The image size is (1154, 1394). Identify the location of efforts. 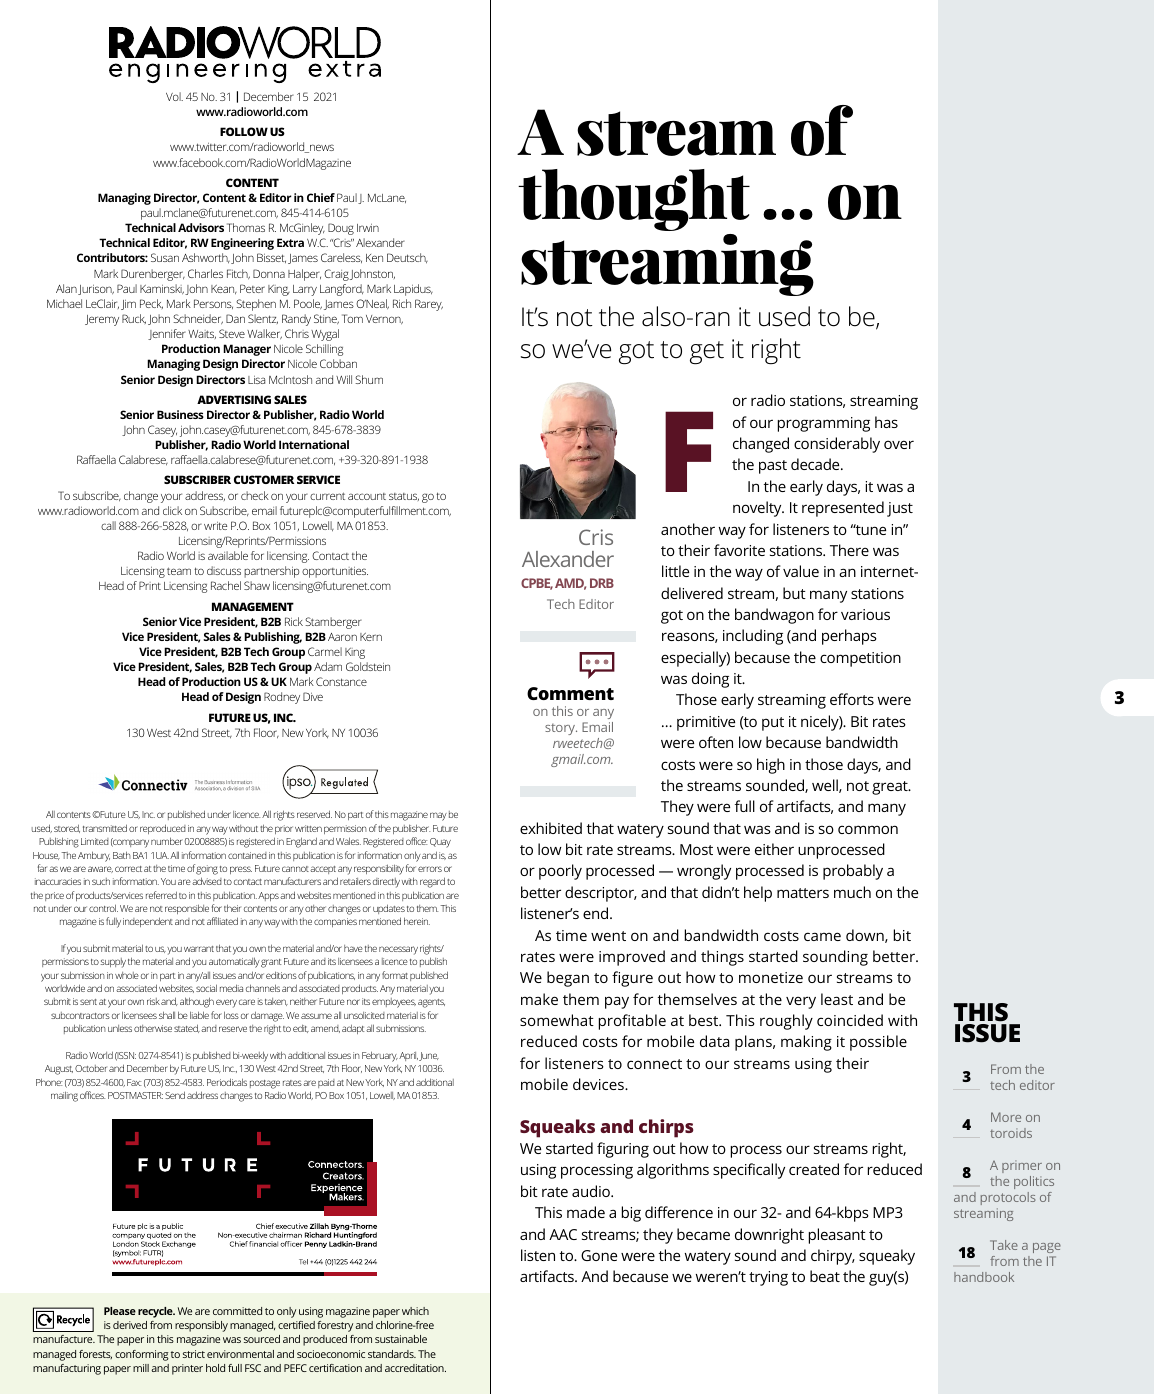
(852, 699).
